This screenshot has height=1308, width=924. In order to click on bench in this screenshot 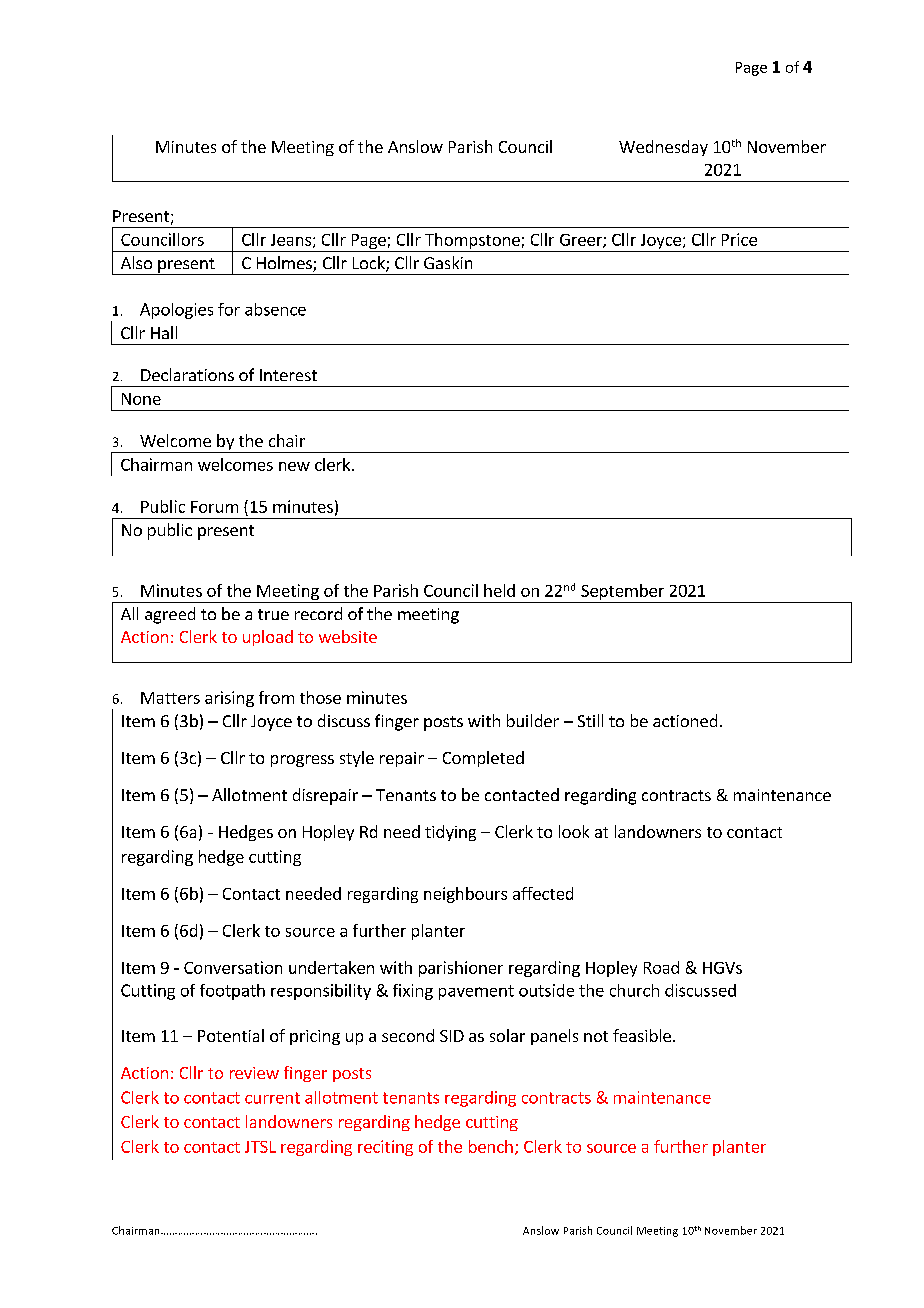, I will do `click(491, 1146)`.
